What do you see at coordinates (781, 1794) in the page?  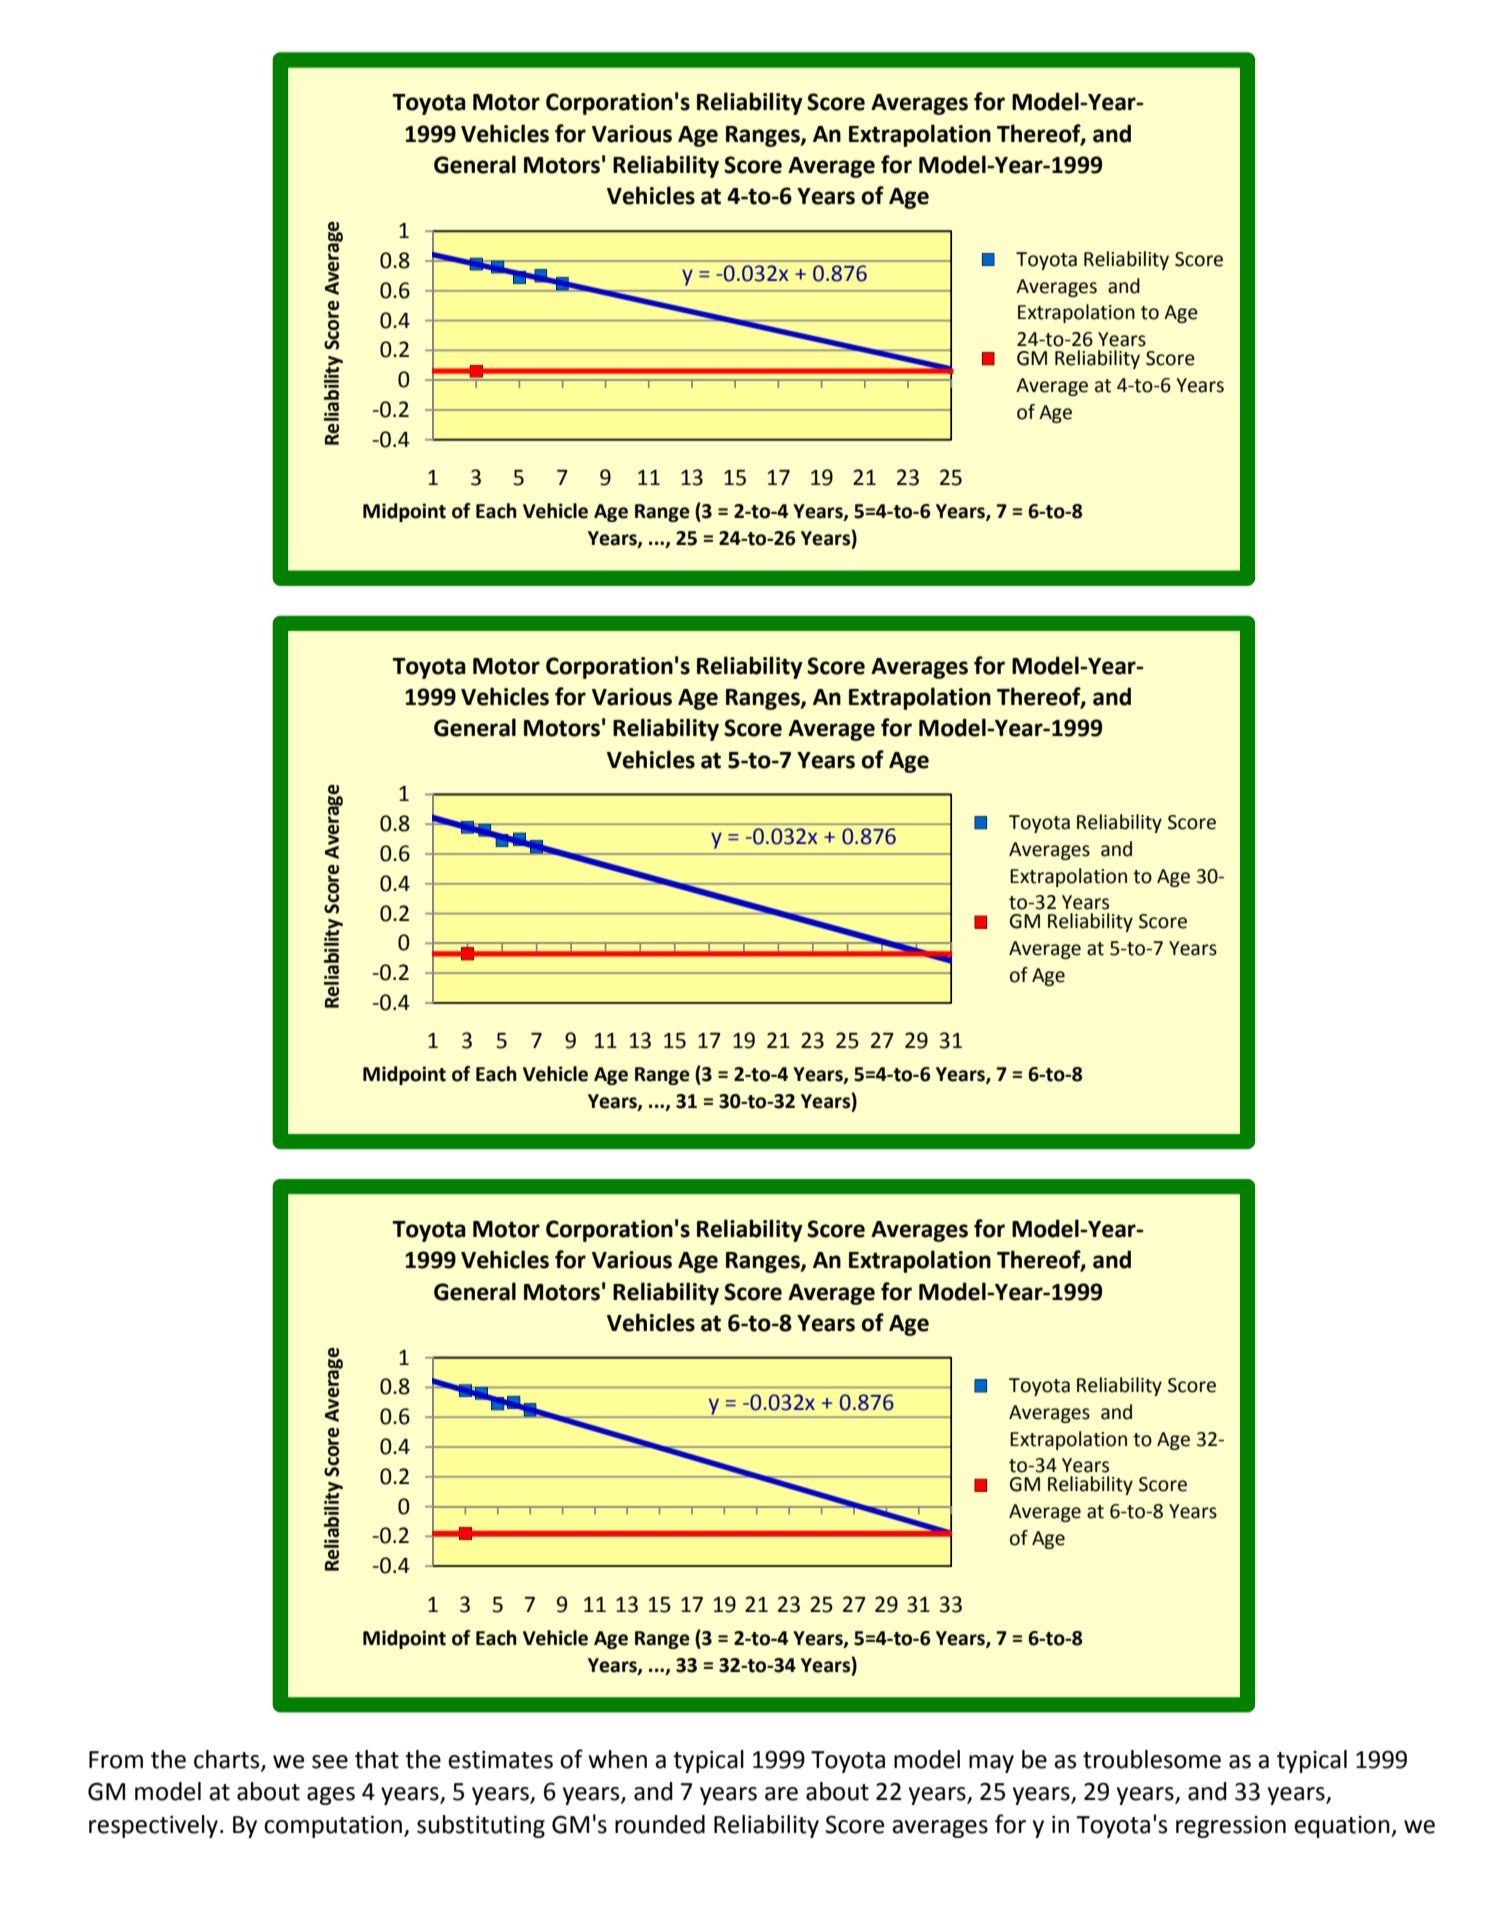 I see `are` at bounding box center [781, 1794].
